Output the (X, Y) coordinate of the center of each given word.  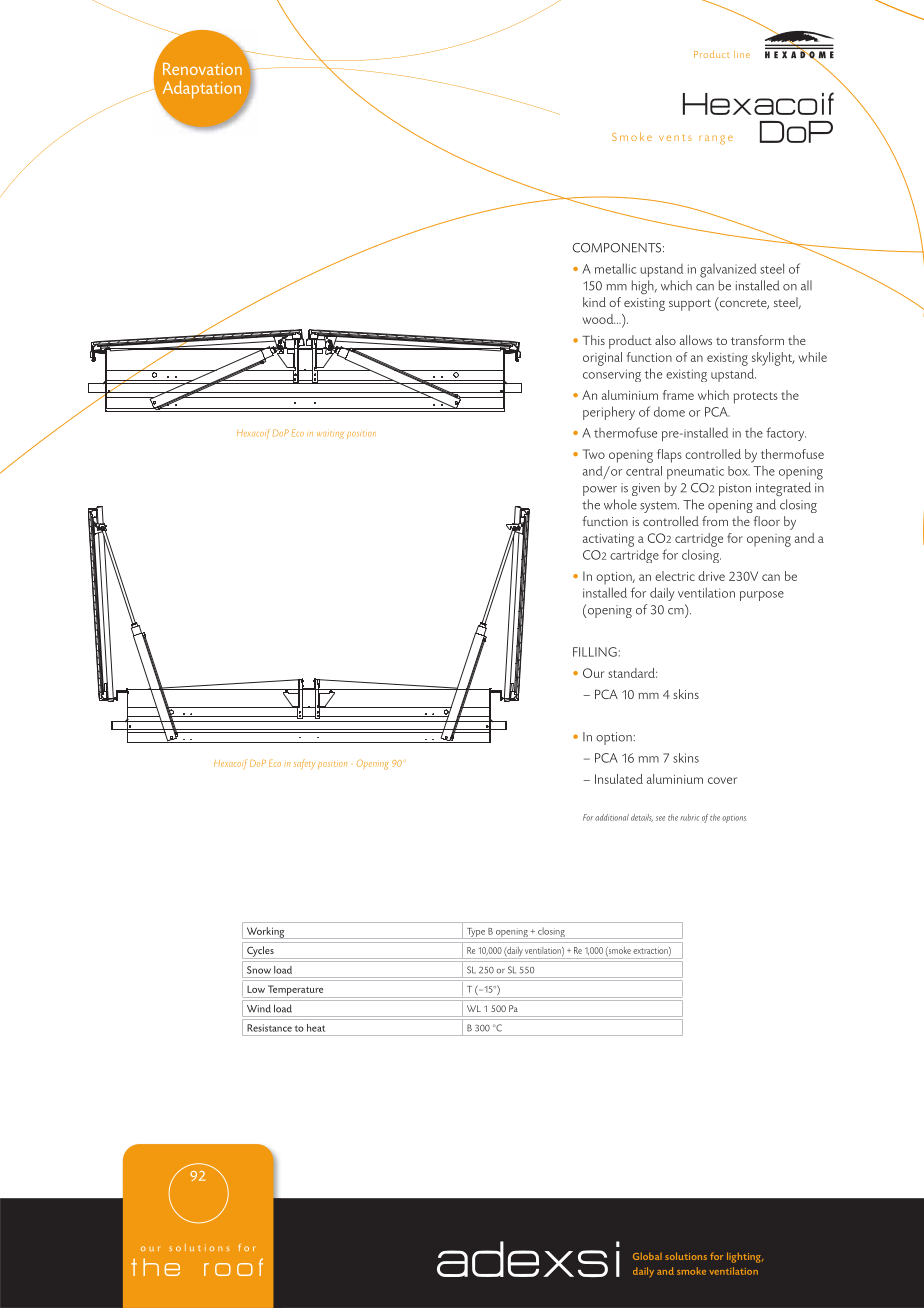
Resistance (269, 1028)
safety (304, 764)
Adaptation (202, 90)
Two (593, 454)
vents (675, 137)
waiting (330, 435)
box (739, 471)
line (742, 54)
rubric (690, 817)
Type (476, 933)
